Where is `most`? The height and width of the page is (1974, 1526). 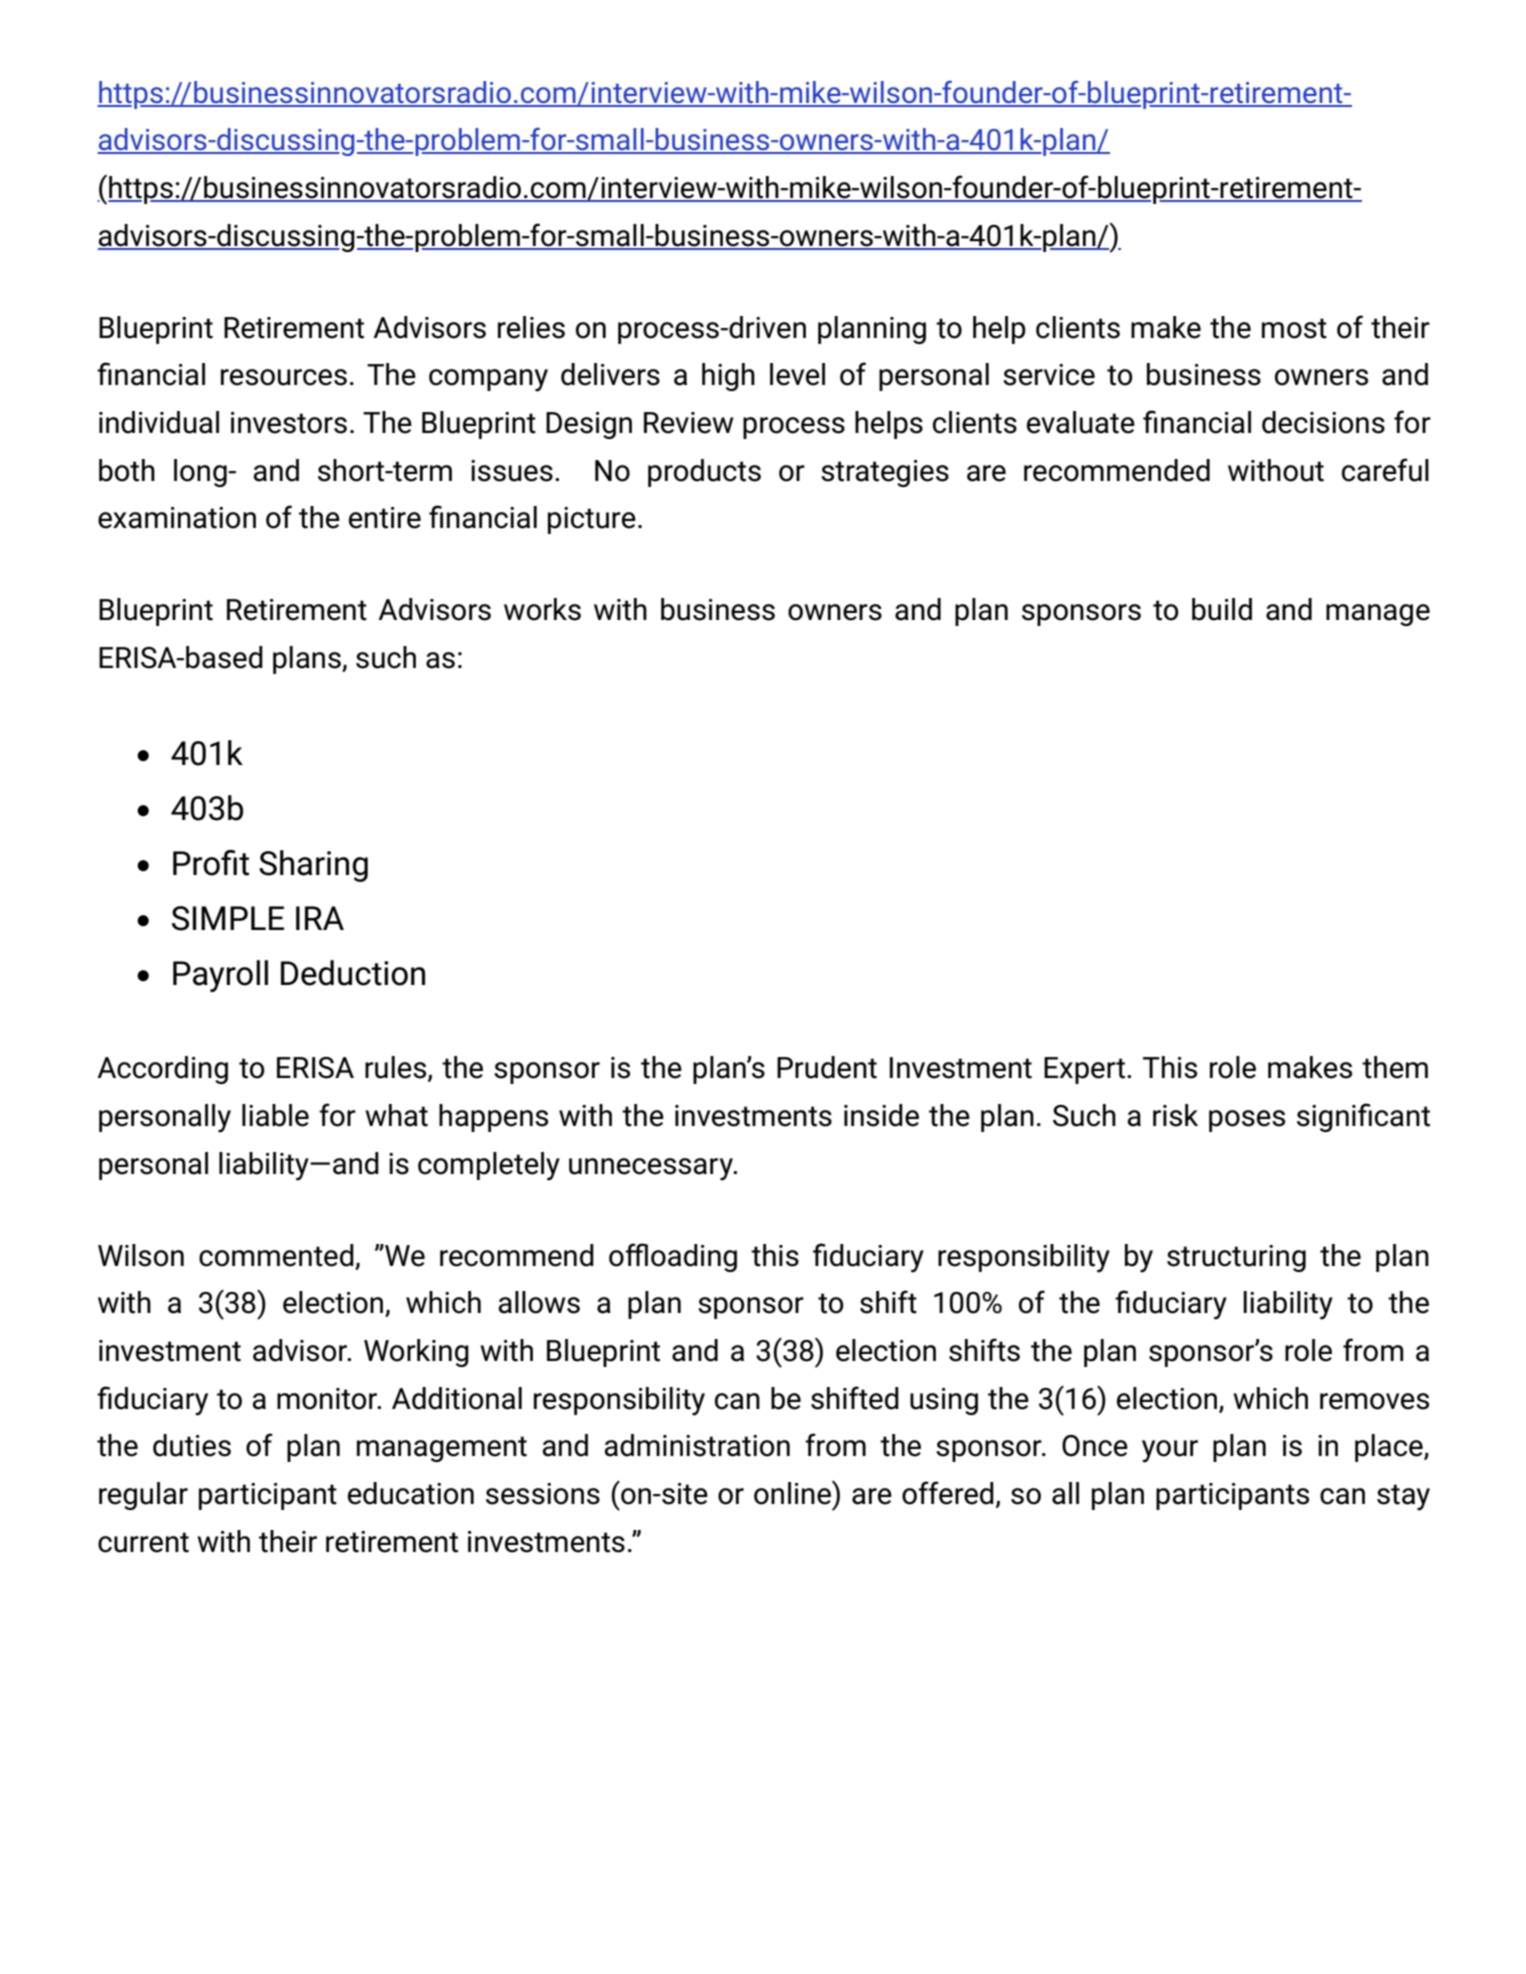
most is located at coordinates (1294, 328).
